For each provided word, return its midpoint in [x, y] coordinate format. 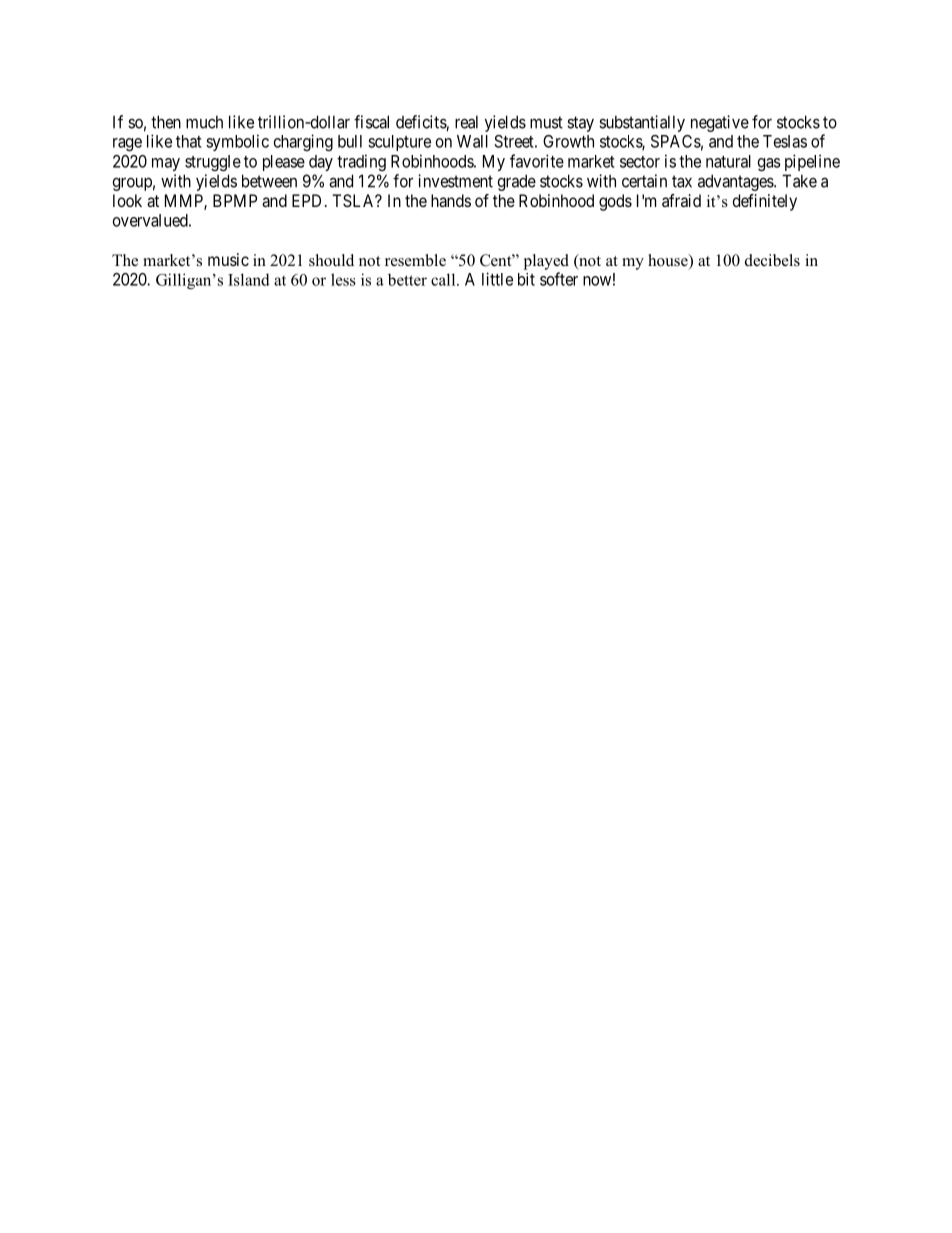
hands [451, 200]
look [127, 200]
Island [249, 279]
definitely [765, 202]
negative [720, 123]
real [466, 122]
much [204, 122]
